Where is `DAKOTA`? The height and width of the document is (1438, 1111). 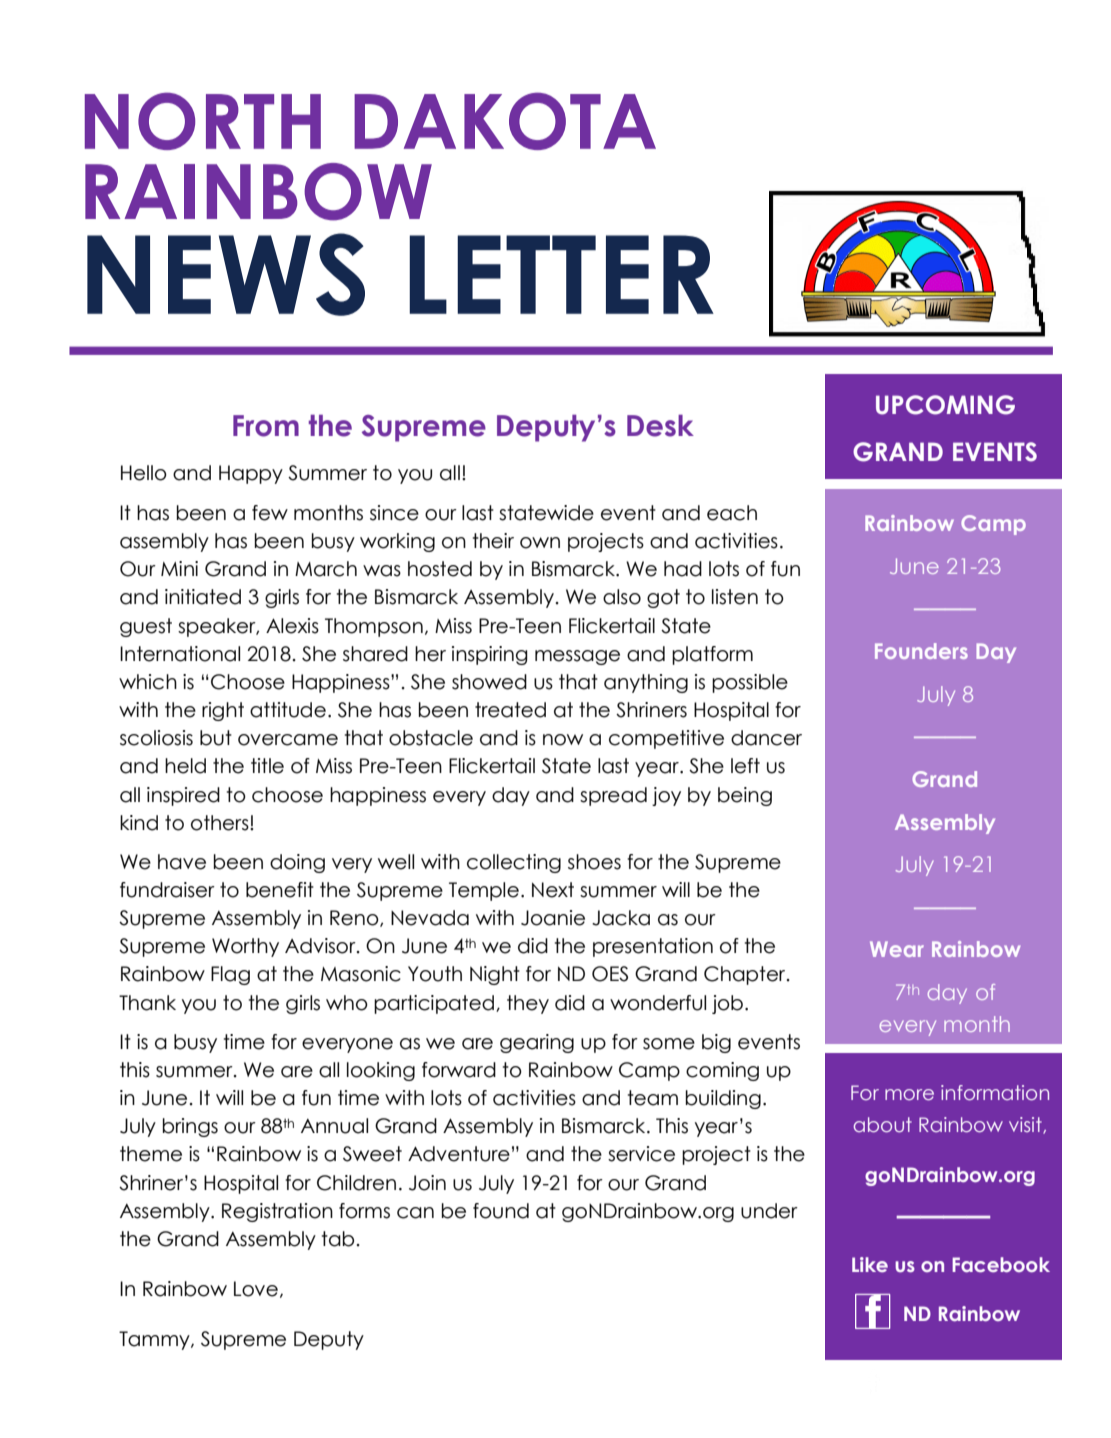 DAKOTA is located at coordinates (505, 121).
